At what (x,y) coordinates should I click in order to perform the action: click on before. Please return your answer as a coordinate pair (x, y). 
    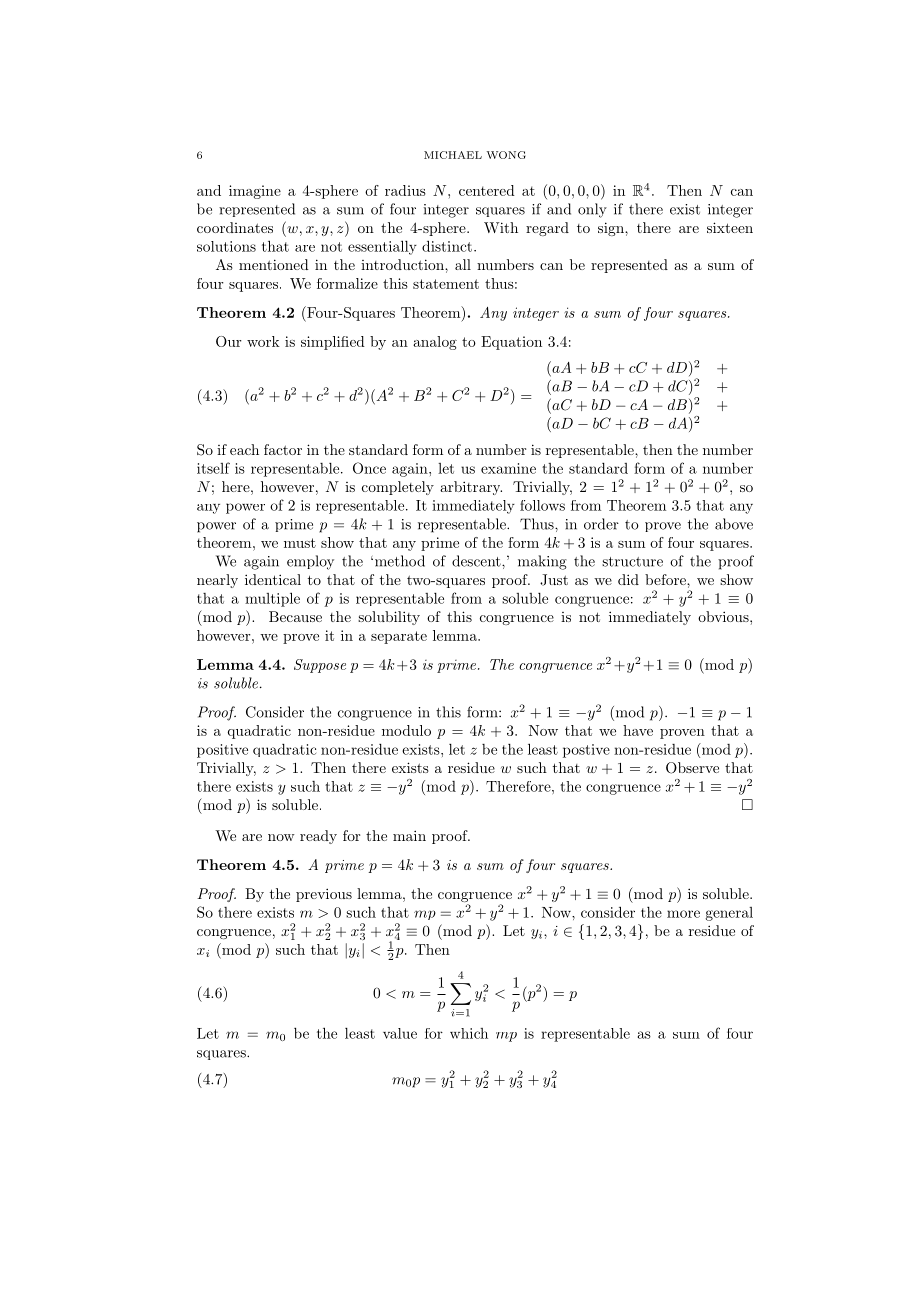
    Looking at the image, I should click on (666, 579).
